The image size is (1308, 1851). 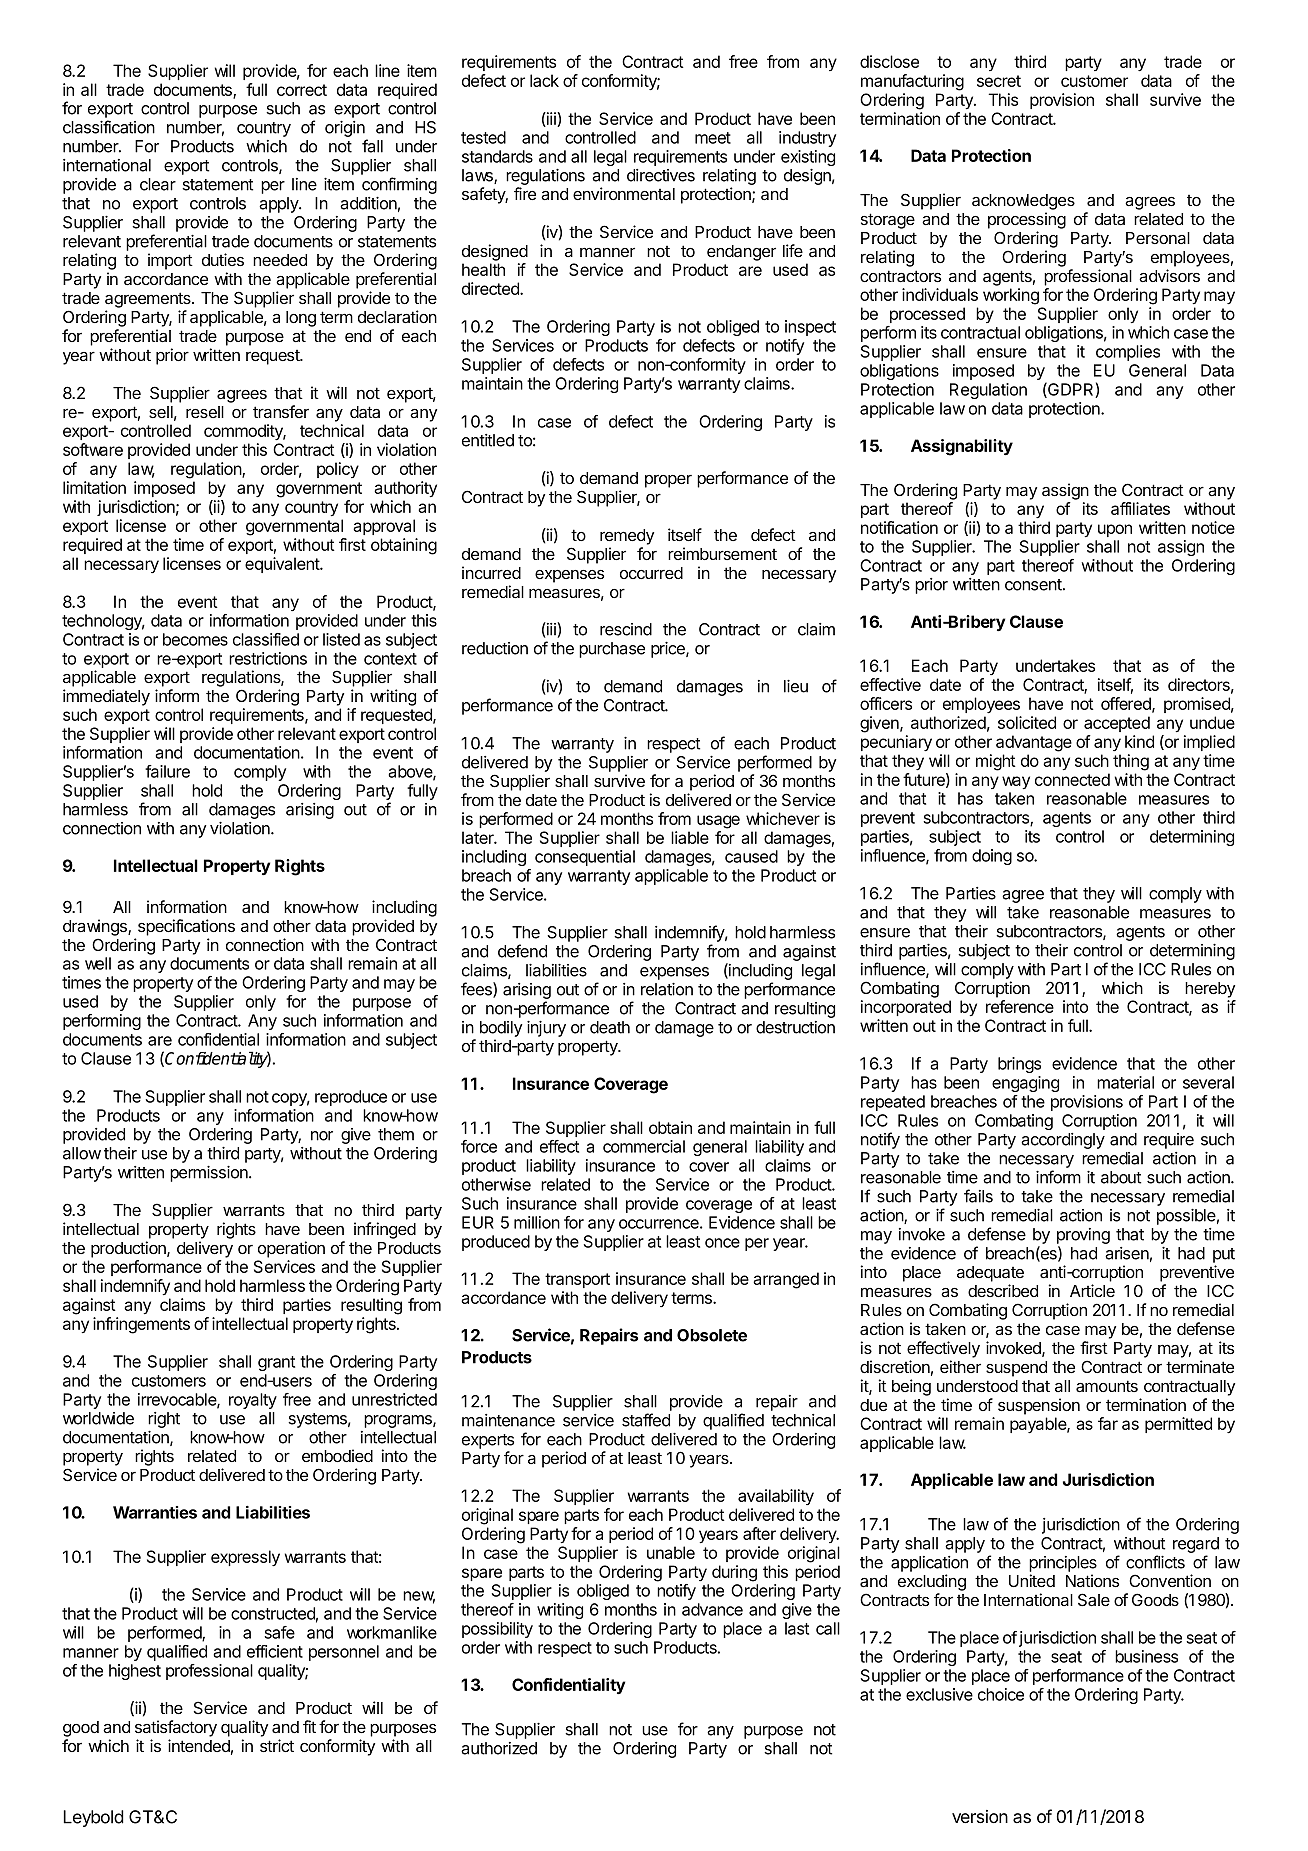 I want to click on secret, so click(x=999, y=81).
